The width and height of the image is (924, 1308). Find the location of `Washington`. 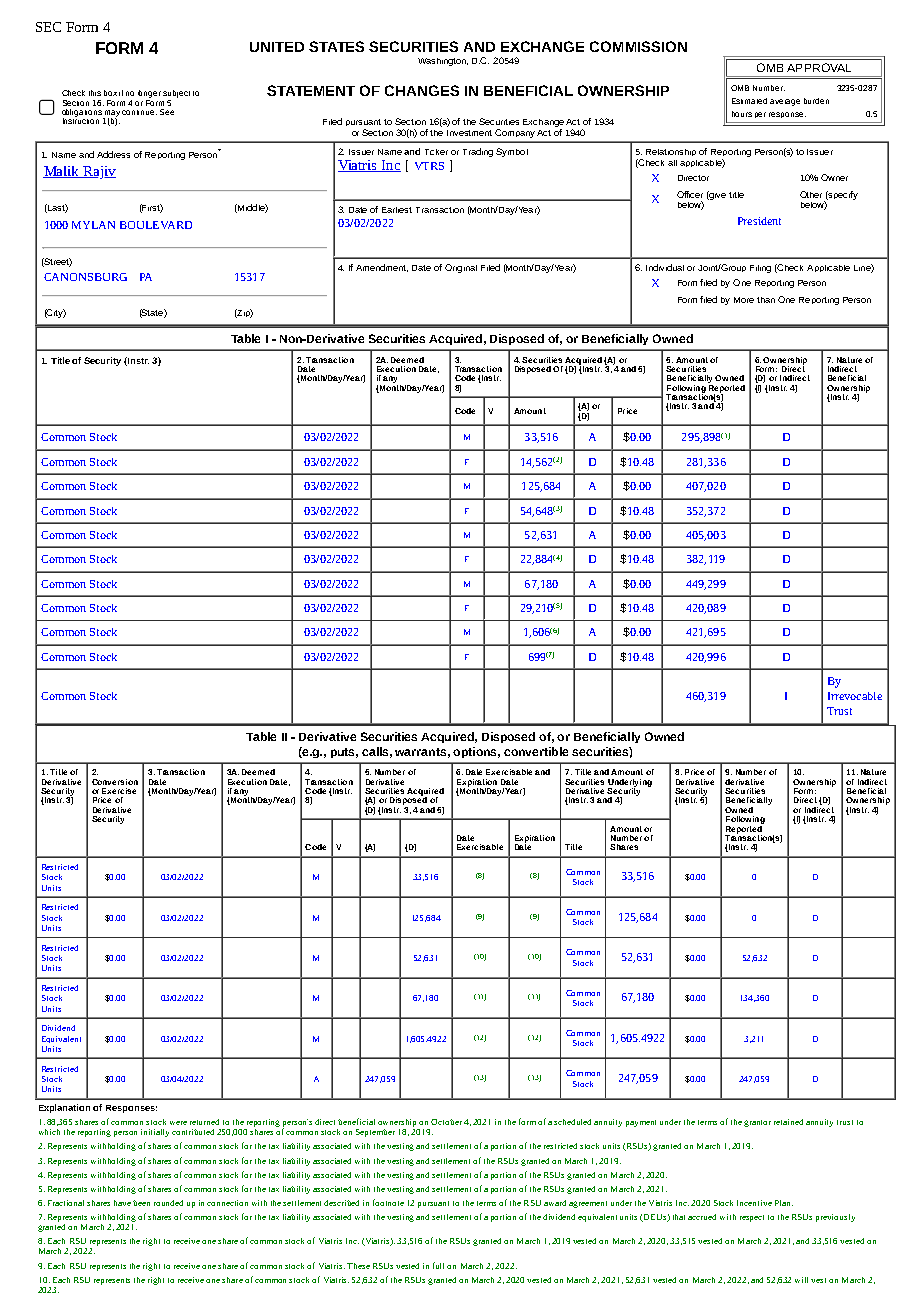

Washington is located at coordinates (443, 62).
